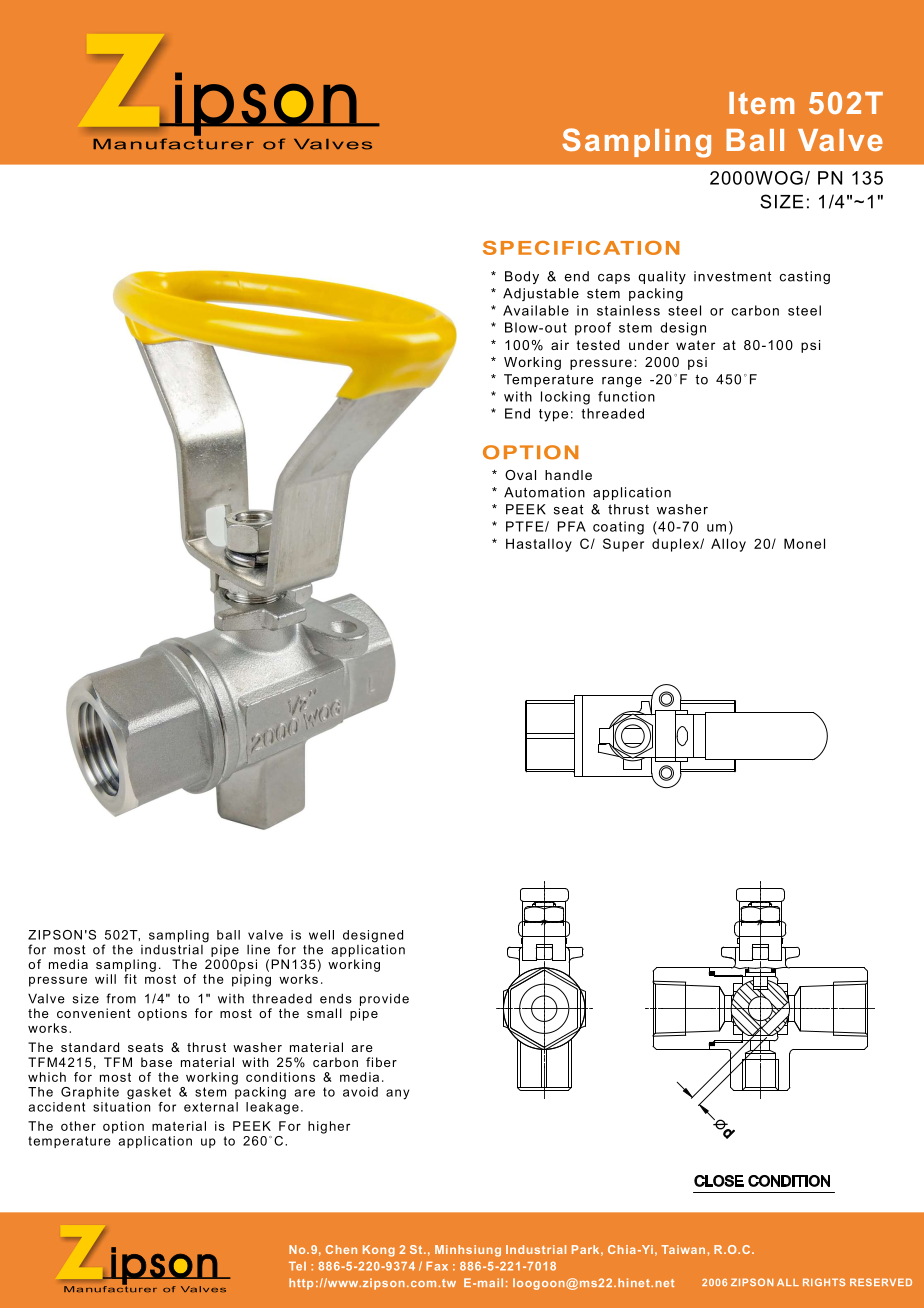 This document has height=1308, width=924. What do you see at coordinates (437, 1266) in the document?
I see `Fax` at bounding box center [437, 1266].
